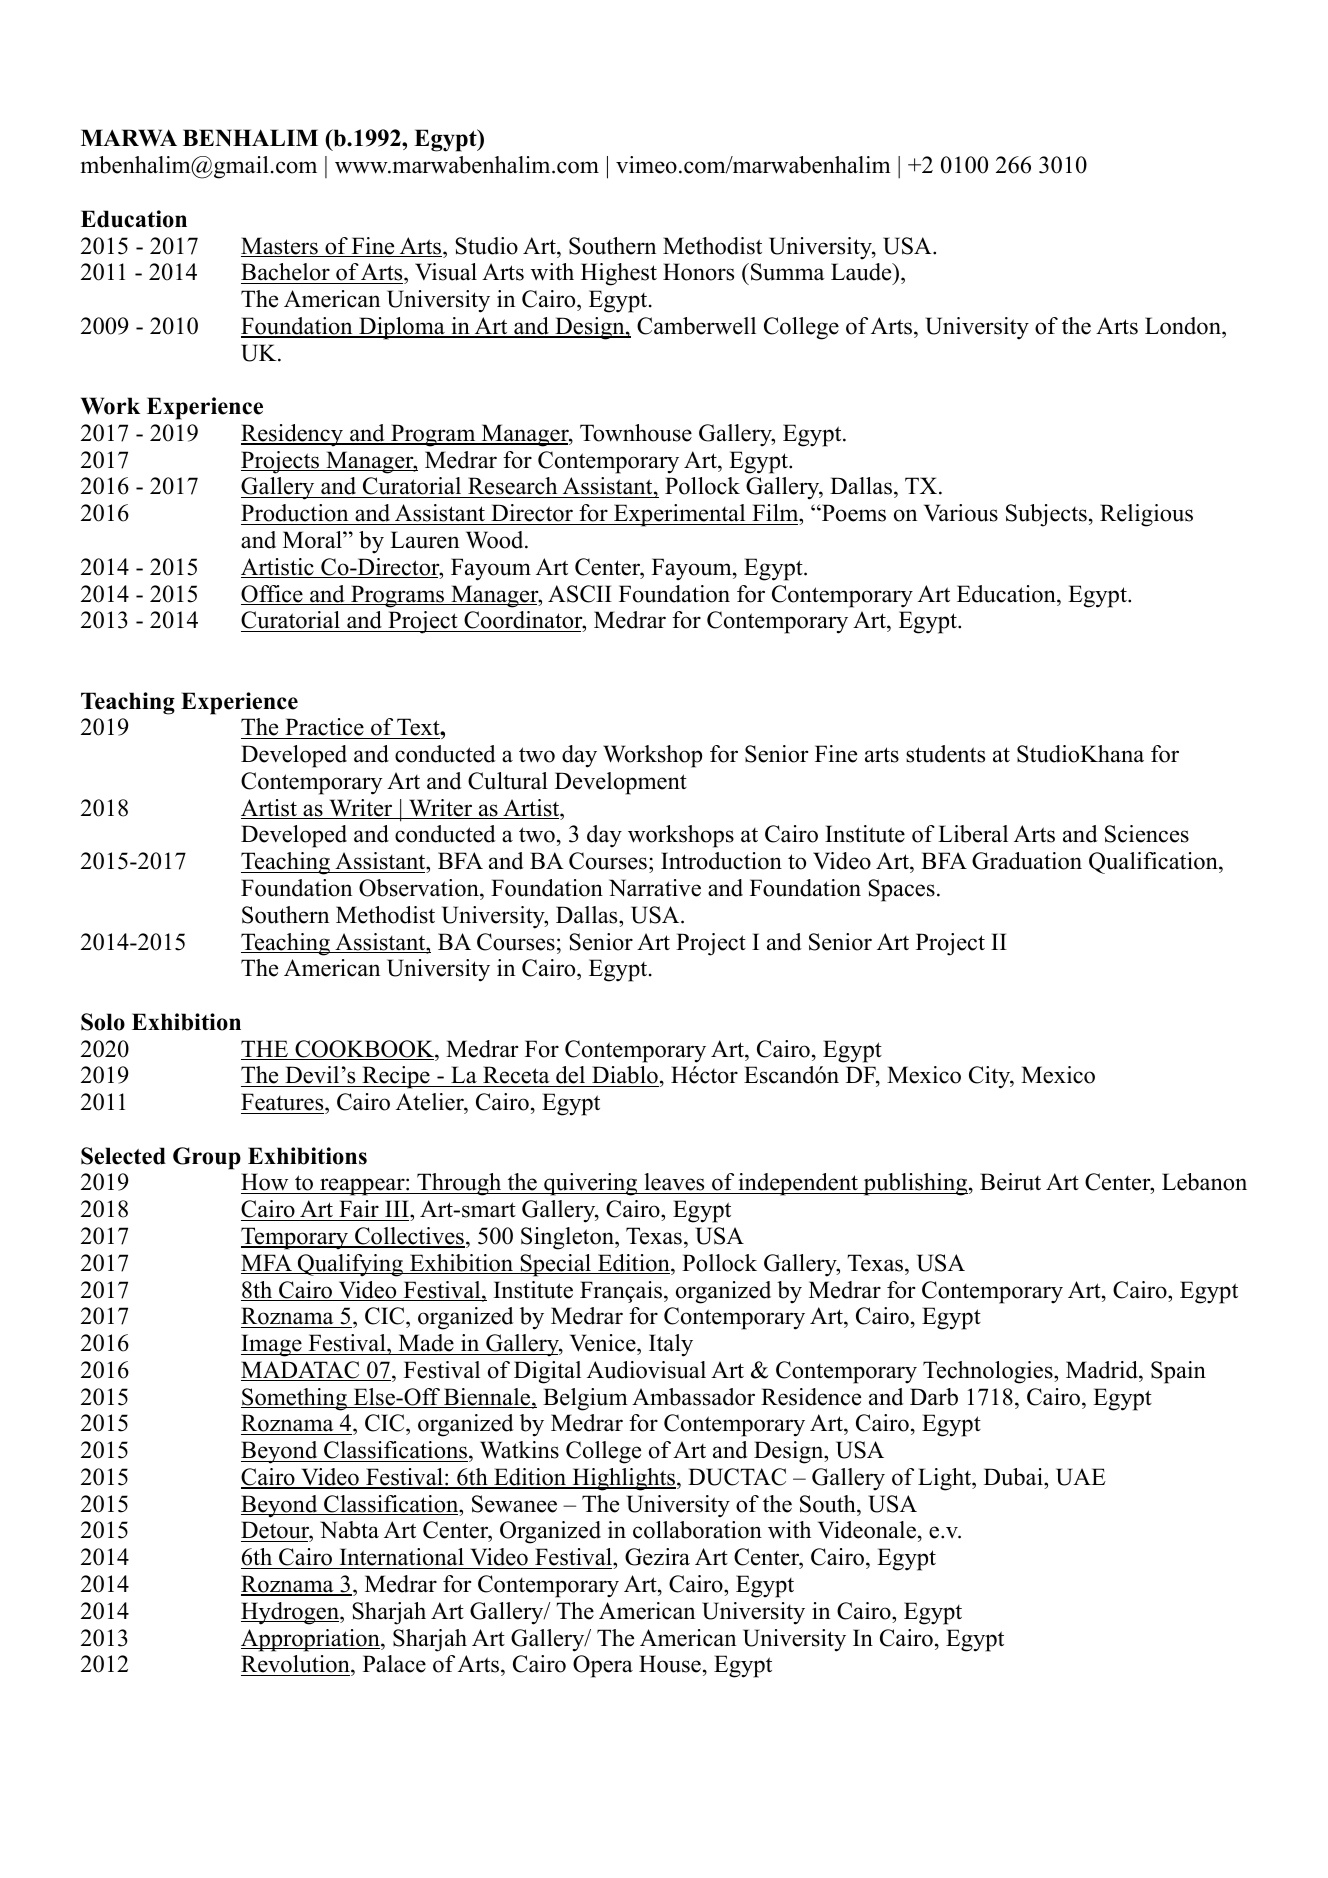  Describe the element at coordinates (1010, 1182) in the document. I see `Beirut` at that location.
